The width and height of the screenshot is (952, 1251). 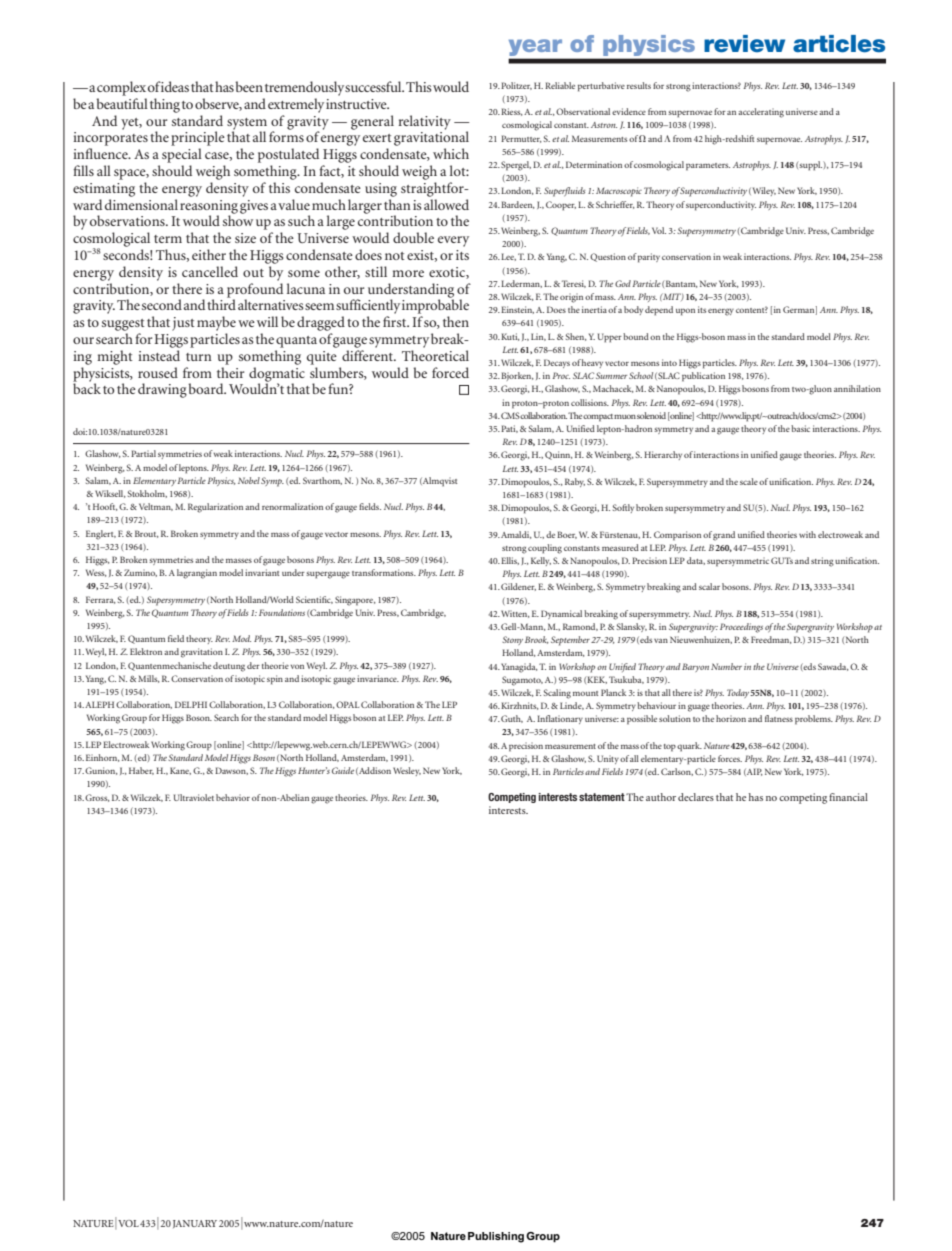 I want to click on accelerating, so click(x=761, y=113).
